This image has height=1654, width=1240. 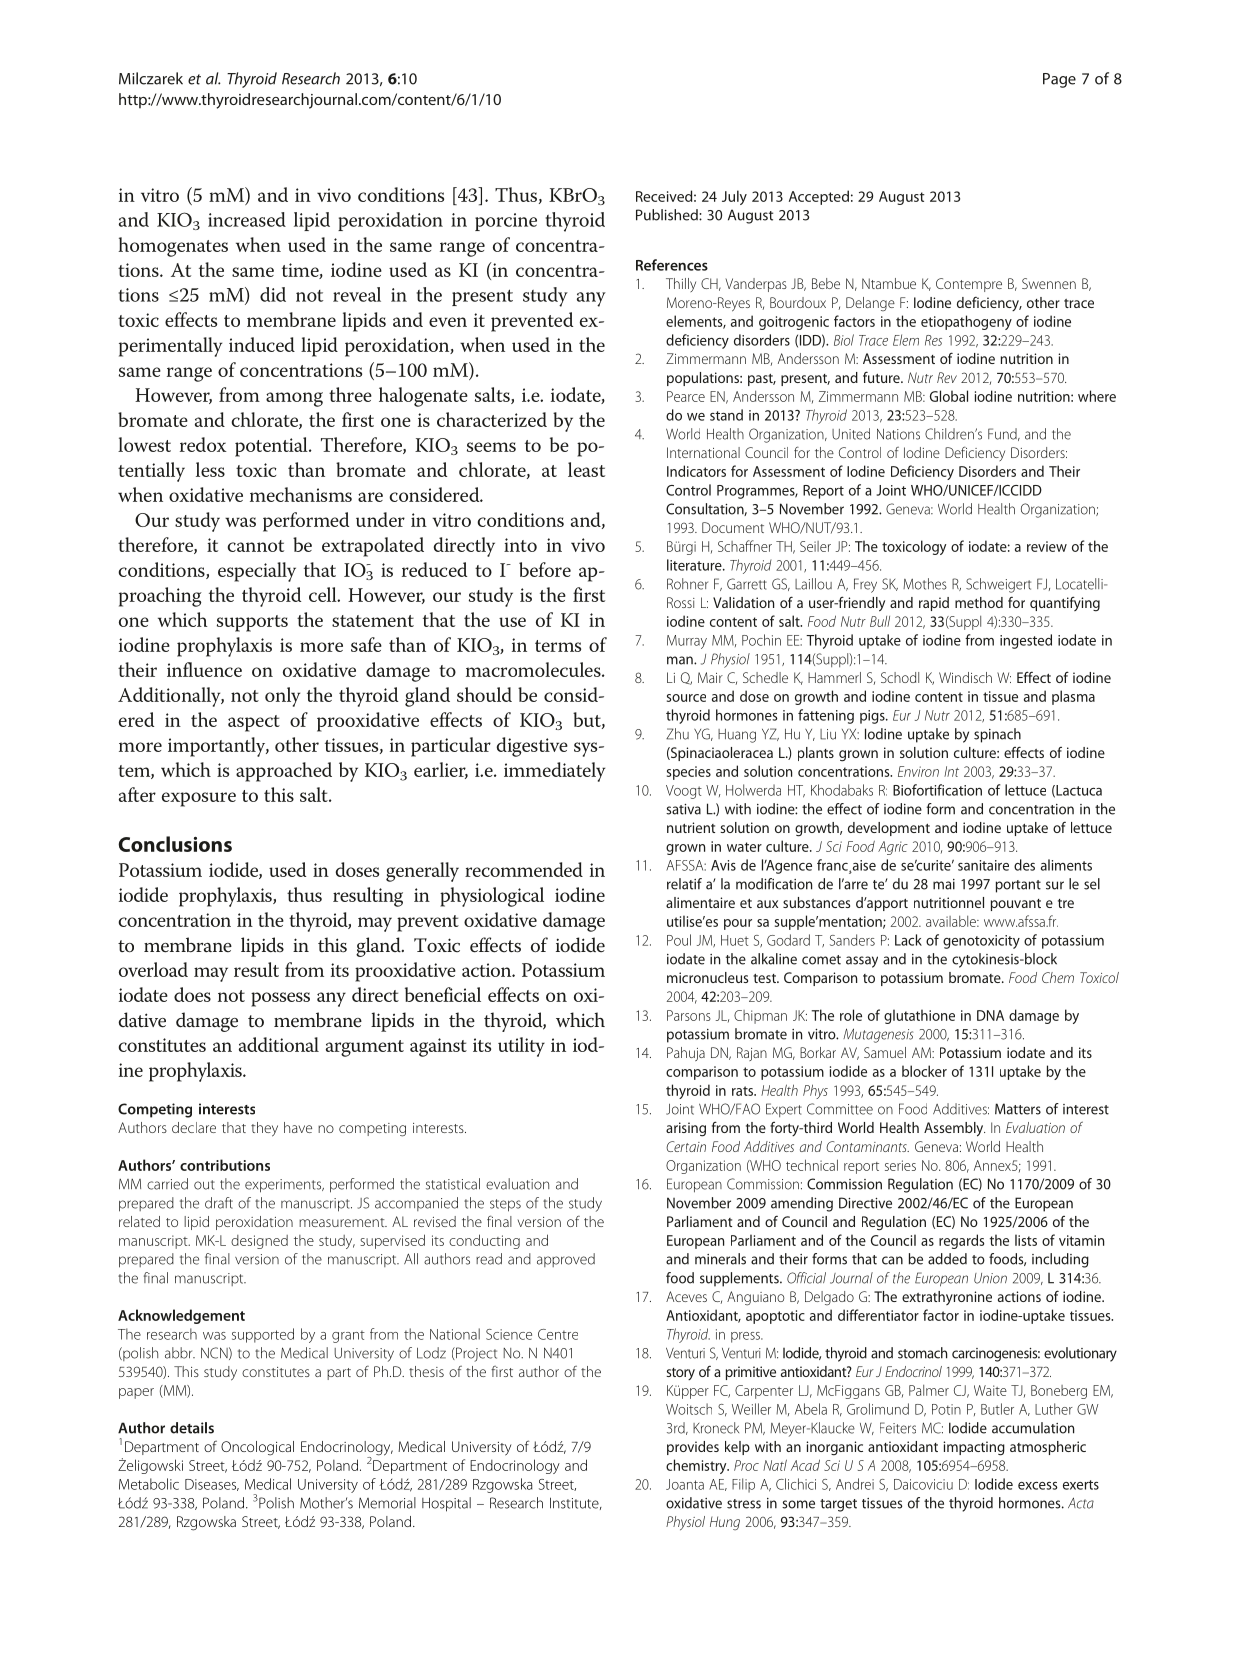 I want to click on details, so click(x=192, y=1428).
